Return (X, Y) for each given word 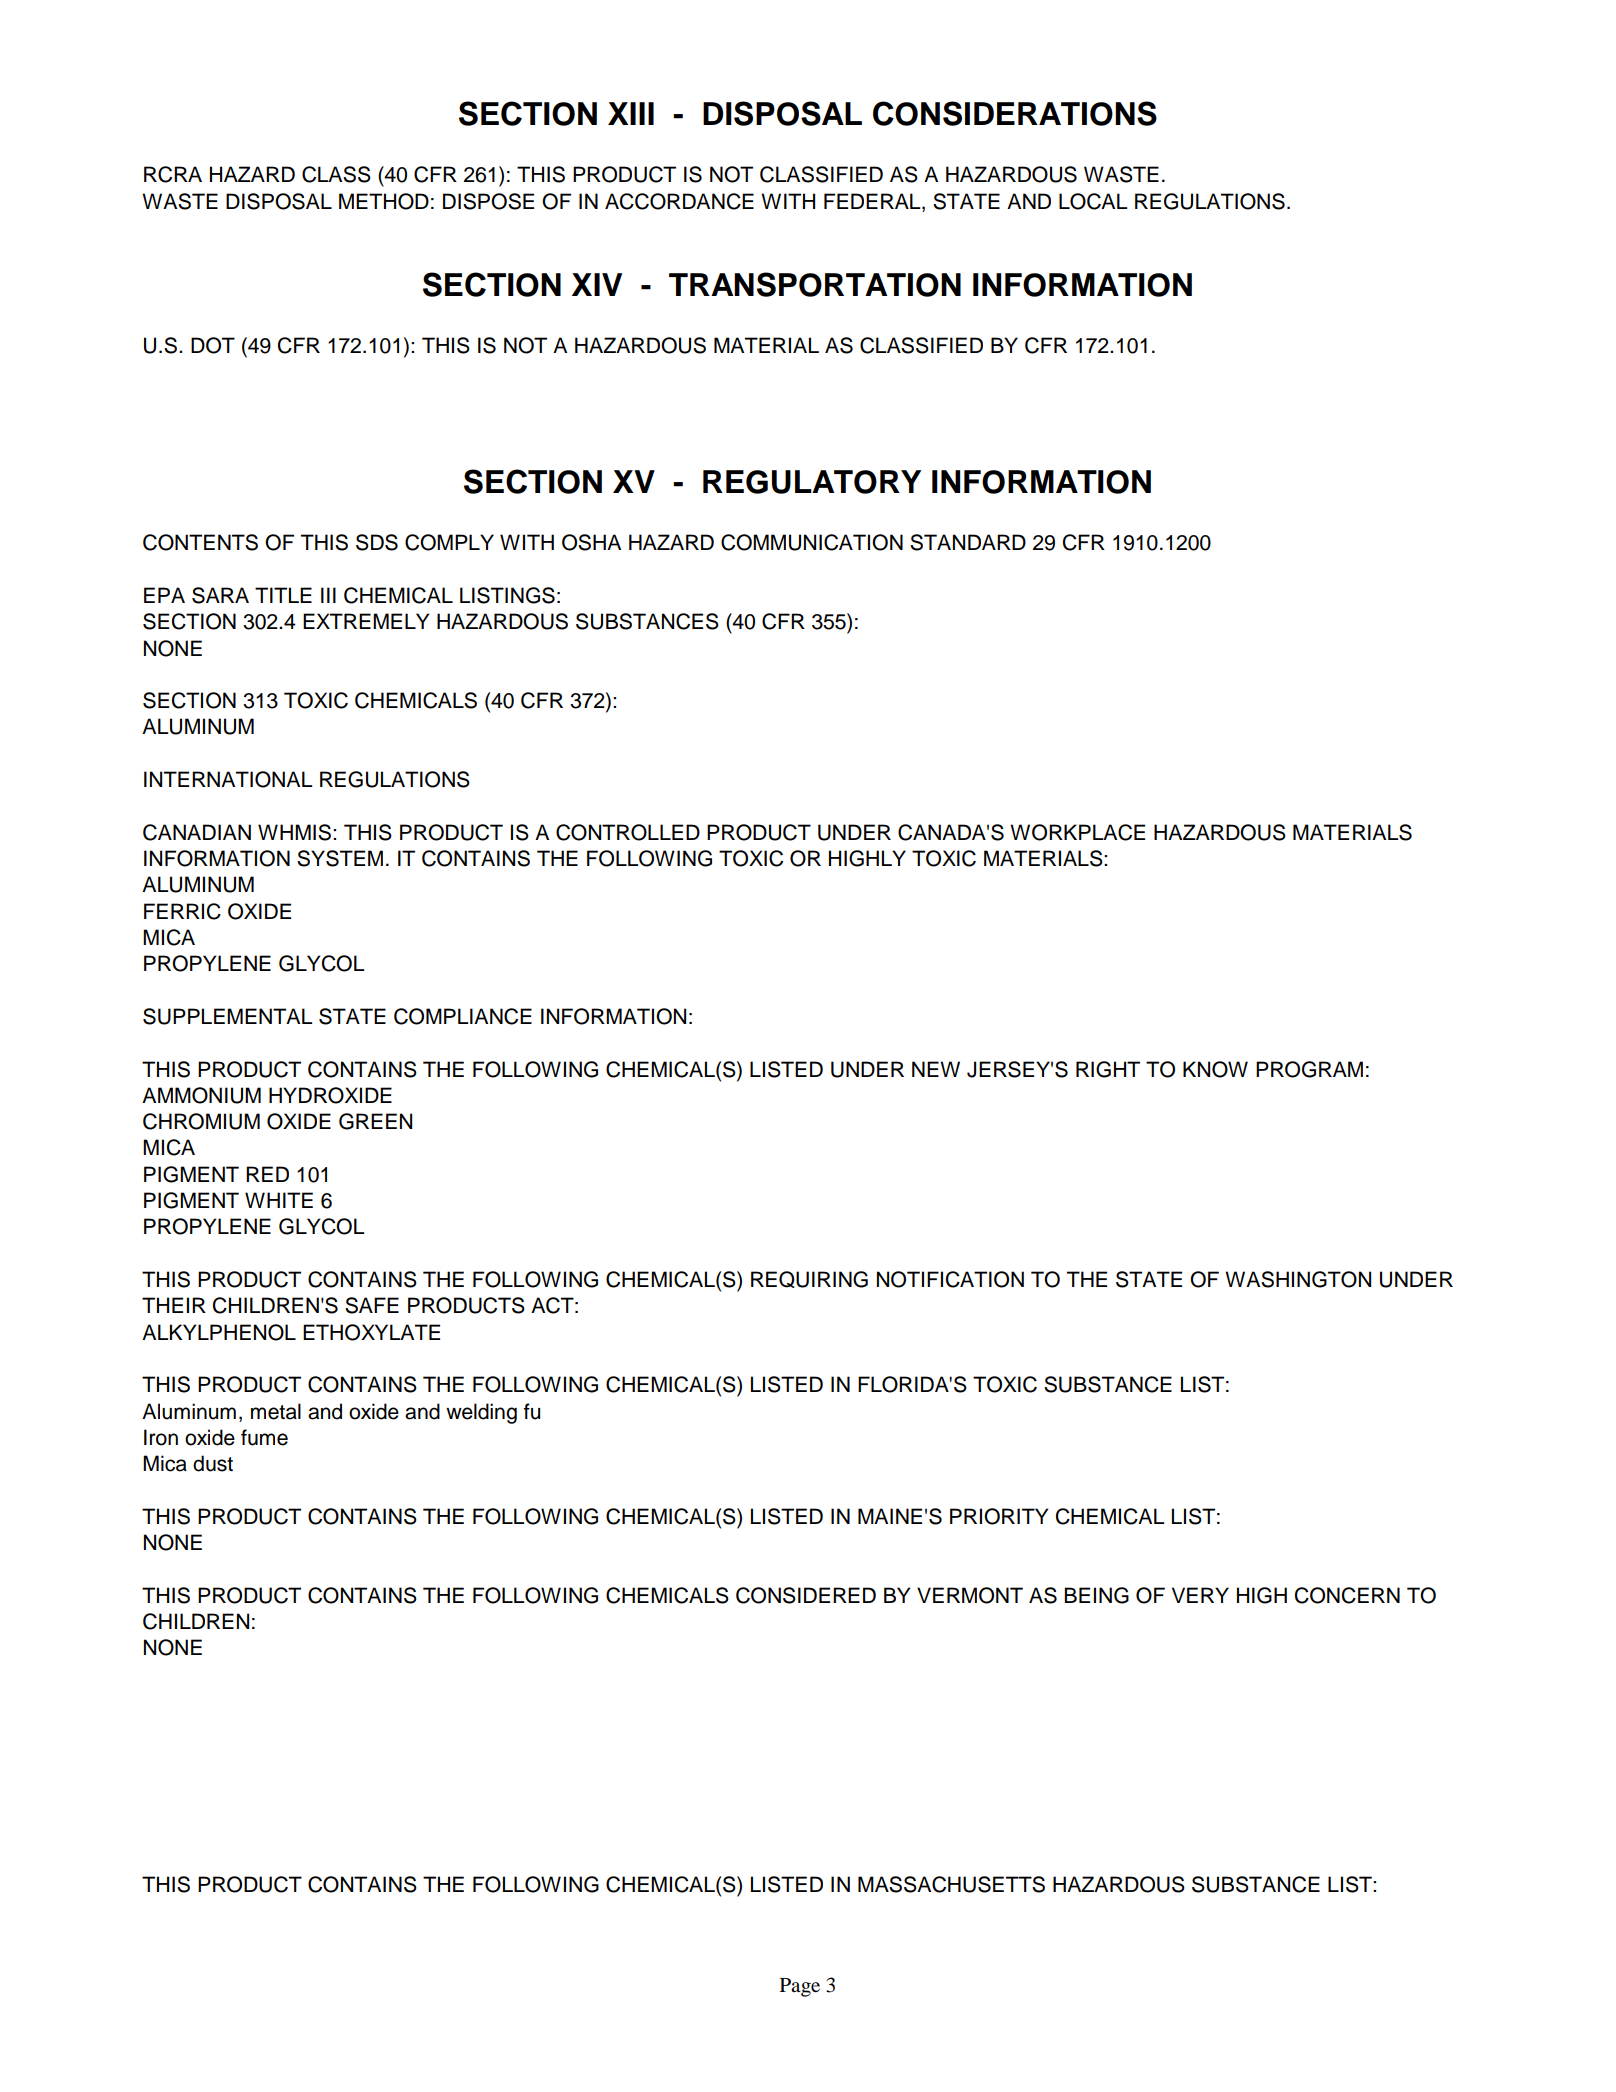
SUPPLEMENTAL (227, 1016)
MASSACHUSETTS (951, 1884)
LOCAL (1093, 201)
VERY (1200, 1595)
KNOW (1215, 1069)
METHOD (384, 201)
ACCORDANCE (679, 201)
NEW (936, 1069)
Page (800, 1987)
